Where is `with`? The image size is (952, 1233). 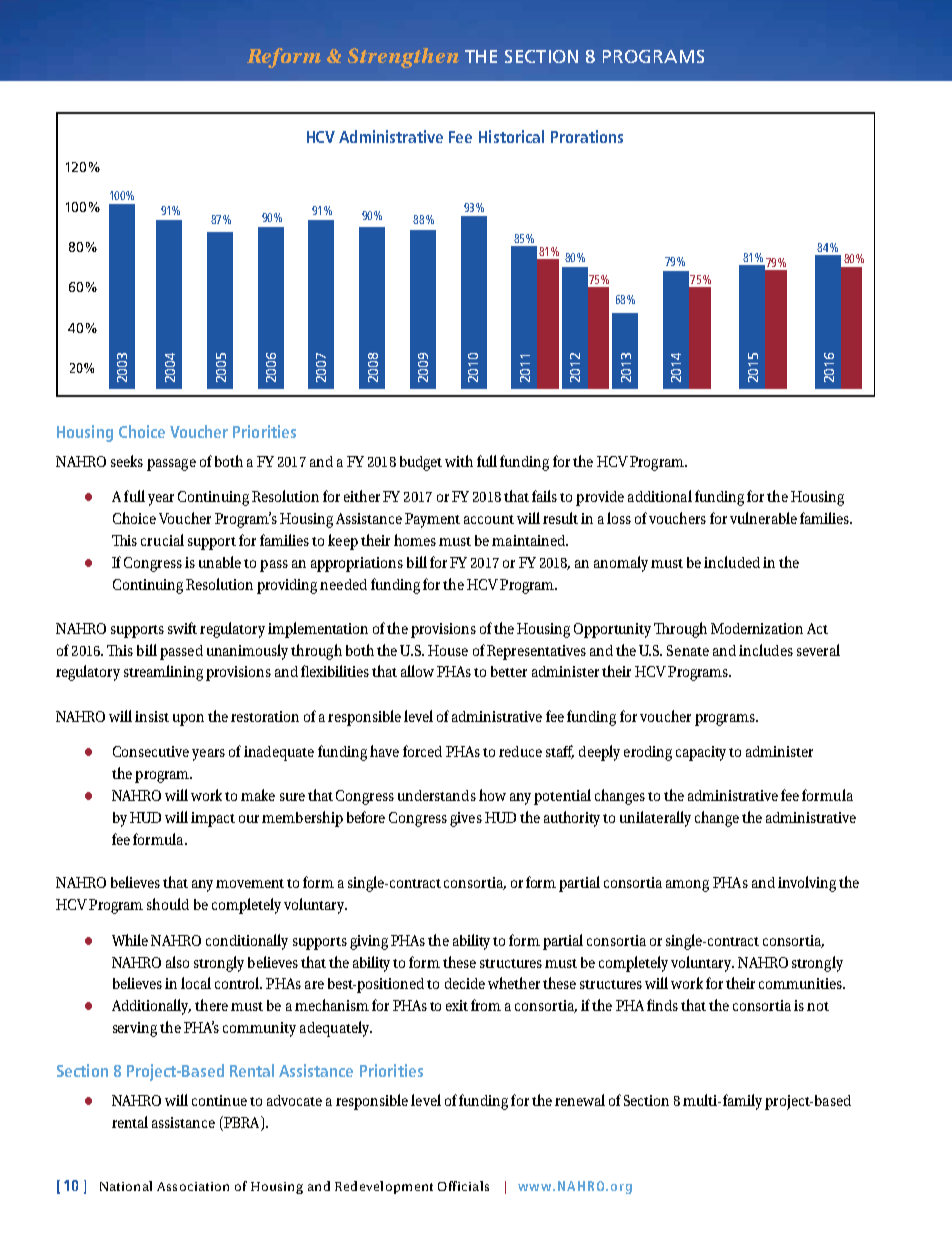
with is located at coordinates (459, 461).
